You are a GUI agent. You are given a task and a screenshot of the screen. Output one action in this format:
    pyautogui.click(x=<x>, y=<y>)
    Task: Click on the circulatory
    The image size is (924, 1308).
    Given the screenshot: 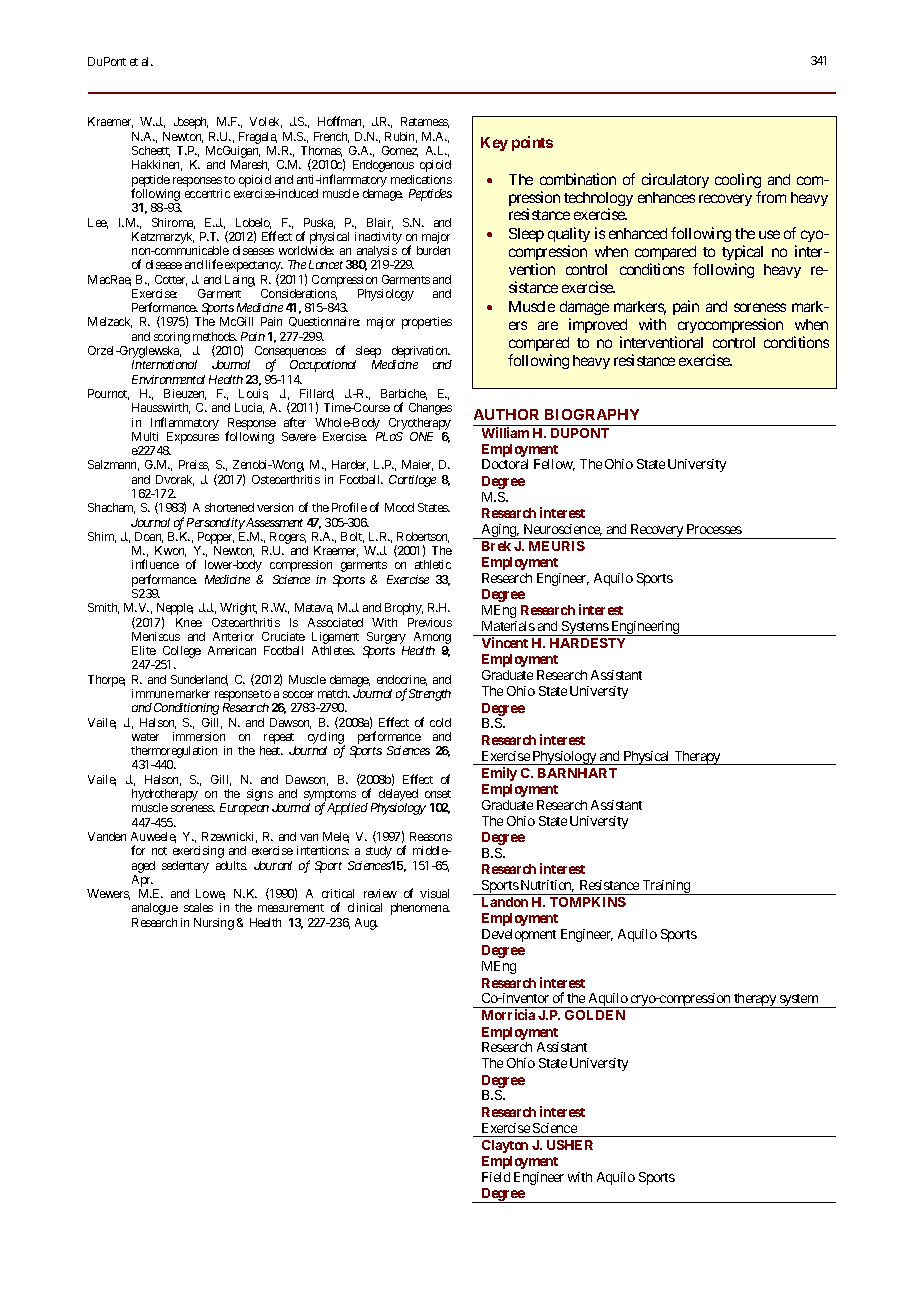 What is the action you would take?
    pyautogui.click(x=675, y=180)
